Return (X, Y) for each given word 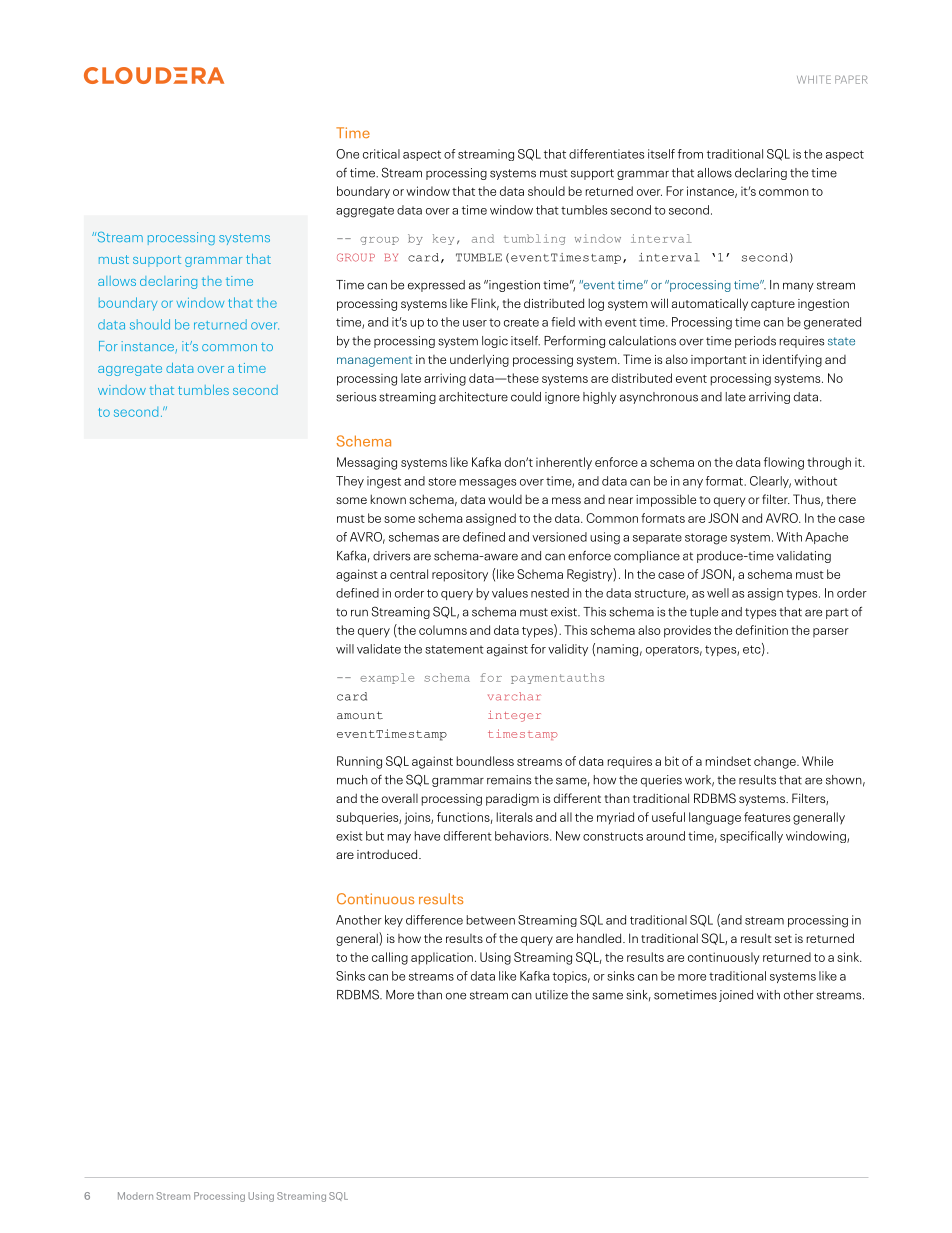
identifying (792, 360)
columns (443, 630)
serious (356, 397)
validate (379, 649)
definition (762, 630)
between (491, 920)
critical (381, 154)
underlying (479, 360)
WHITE (814, 79)
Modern (135, 1196)
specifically (751, 837)
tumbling (534, 239)
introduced (388, 854)
